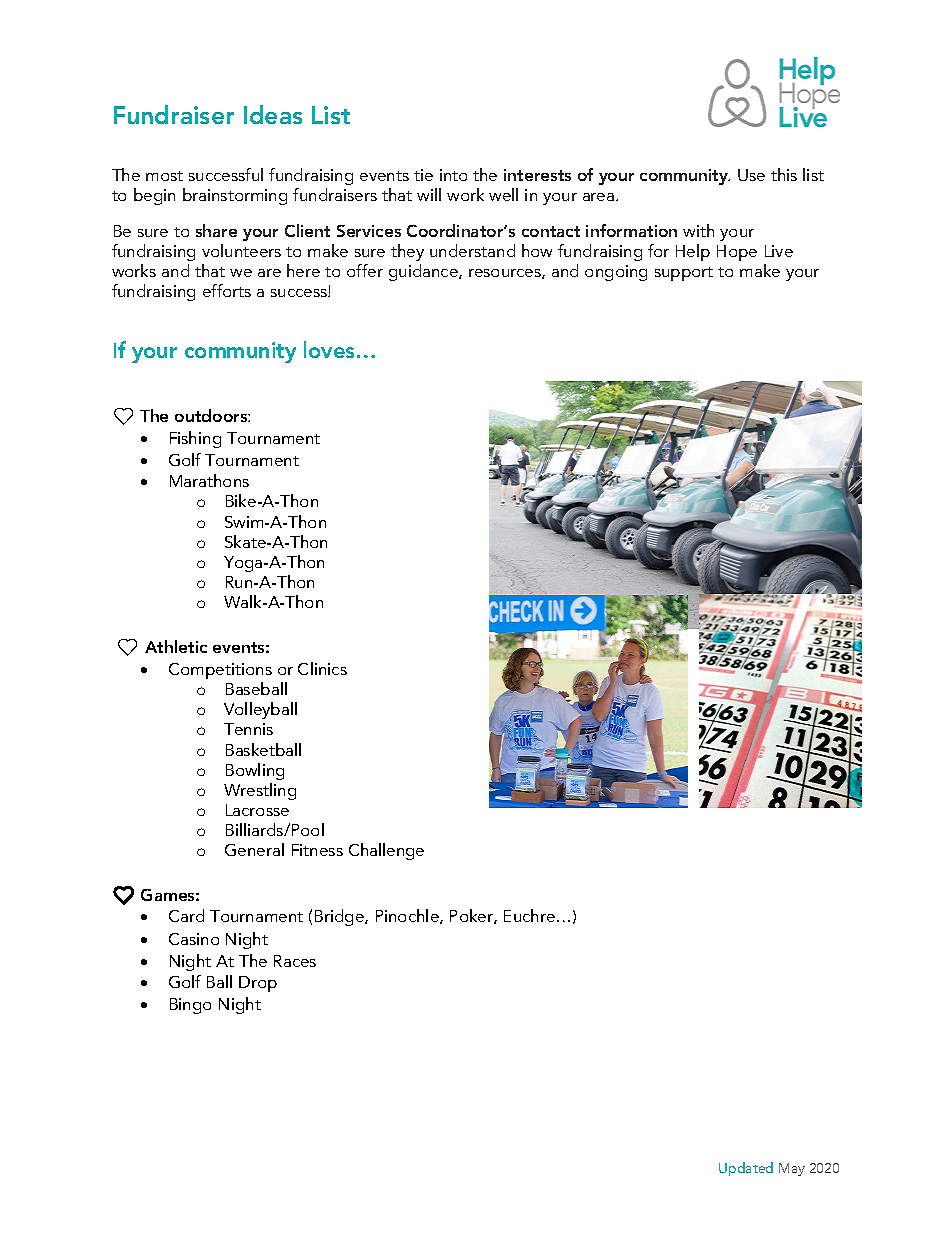 The width and height of the screenshot is (952, 1233). What do you see at coordinates (190, 1006) in the screenshot?
I see `Bingo` at bounding box center [190, 1006].
